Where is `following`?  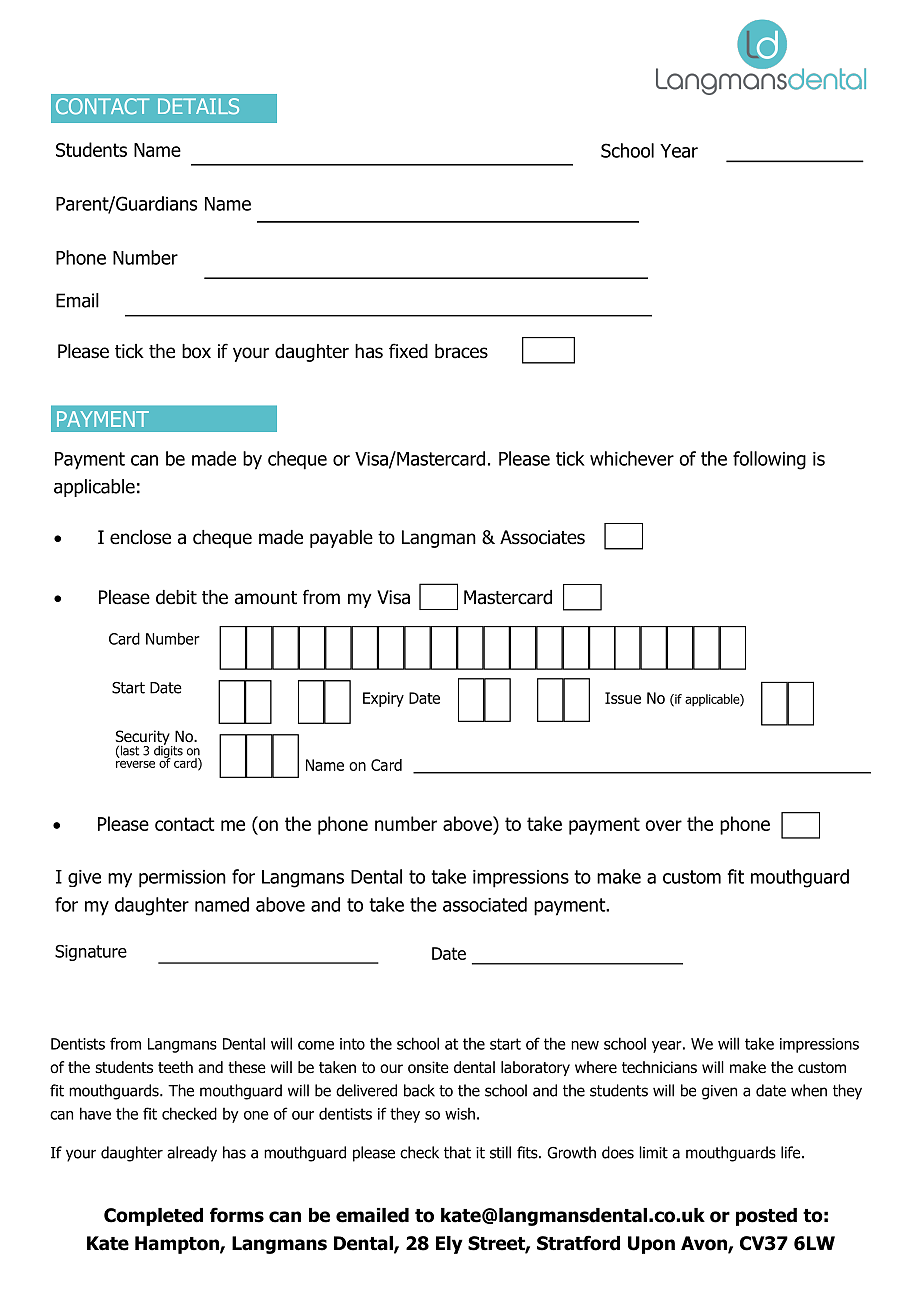 following is located at coordinates (769, 460).
